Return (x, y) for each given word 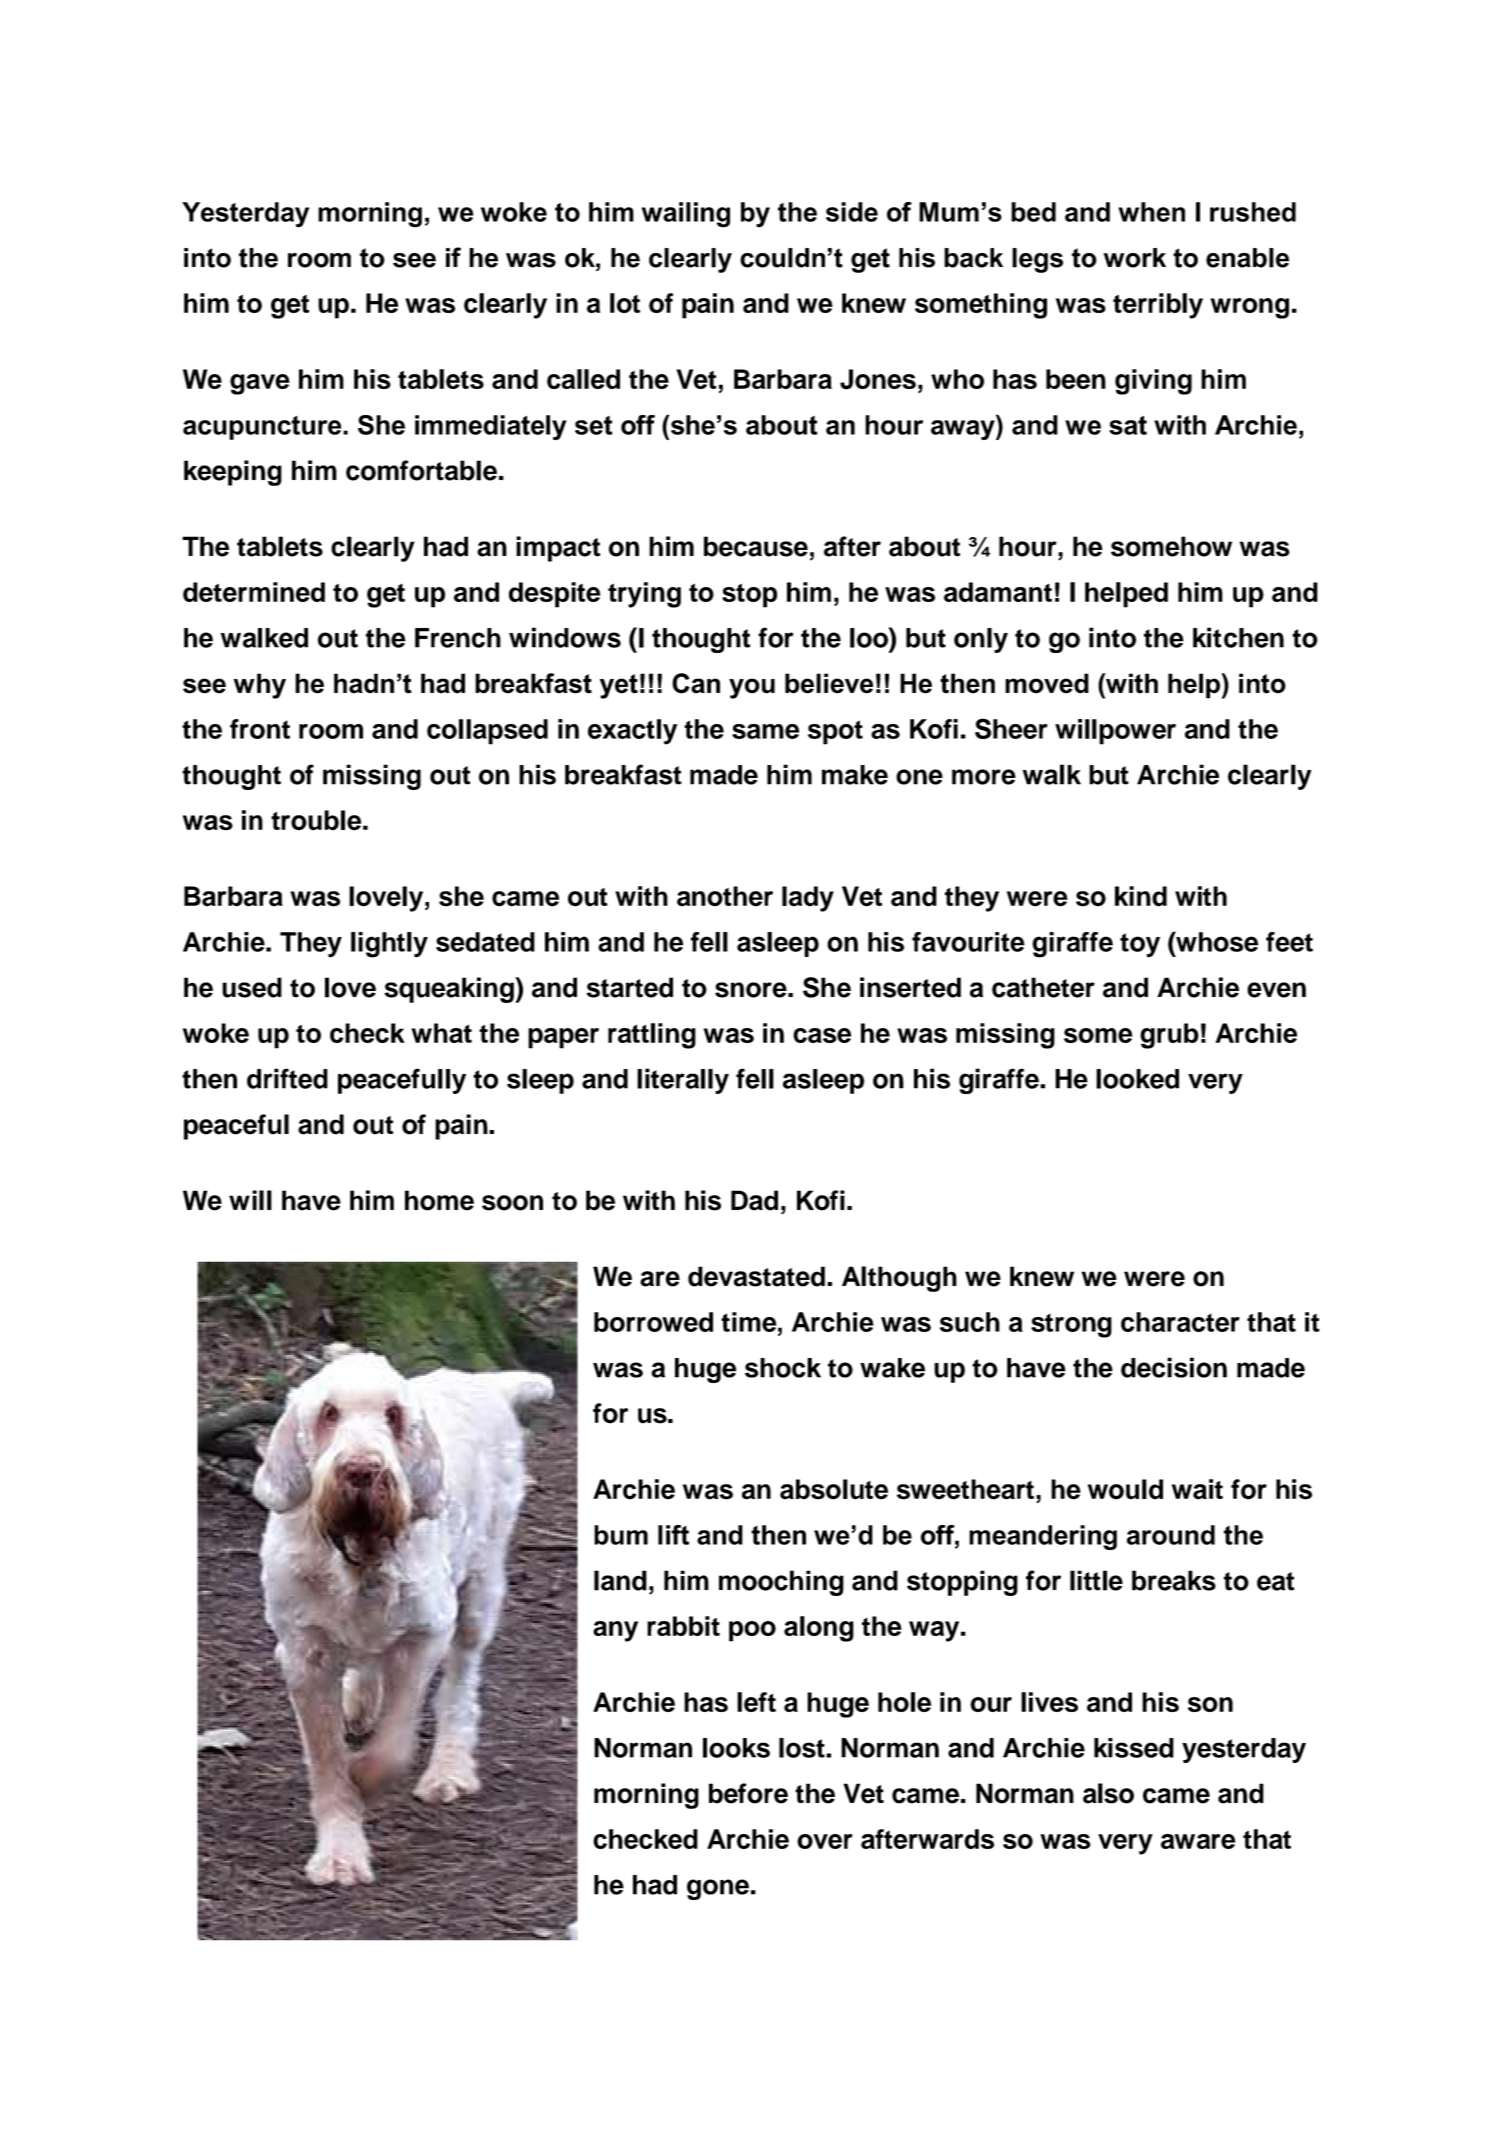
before (748, 1793)
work (1135, 258)
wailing (686, 215)
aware (1198, 1841)
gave (260, 384)
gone (718, 1889)
